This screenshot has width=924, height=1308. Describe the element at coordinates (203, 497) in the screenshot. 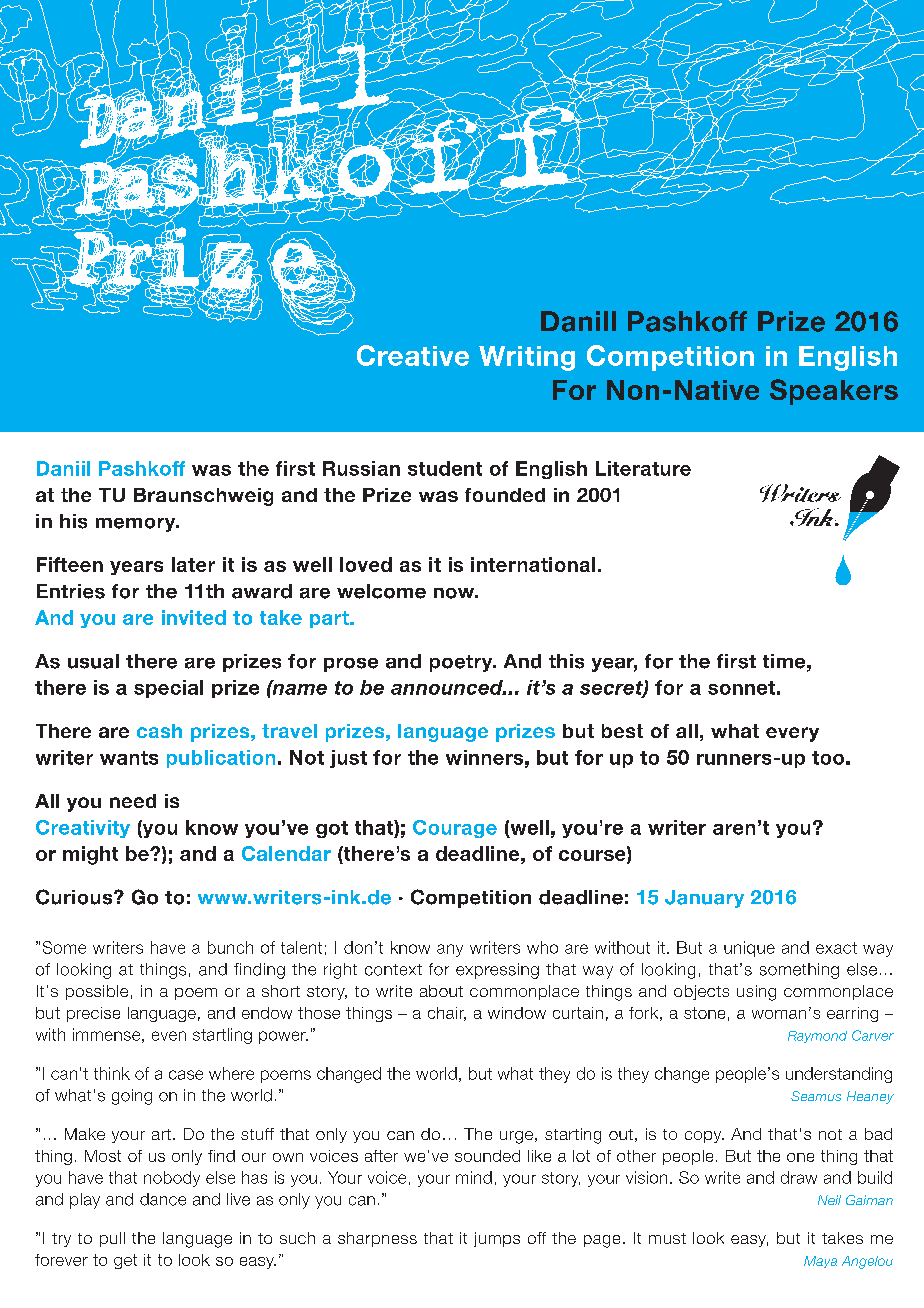

I see `Braunschweig` at that location.
